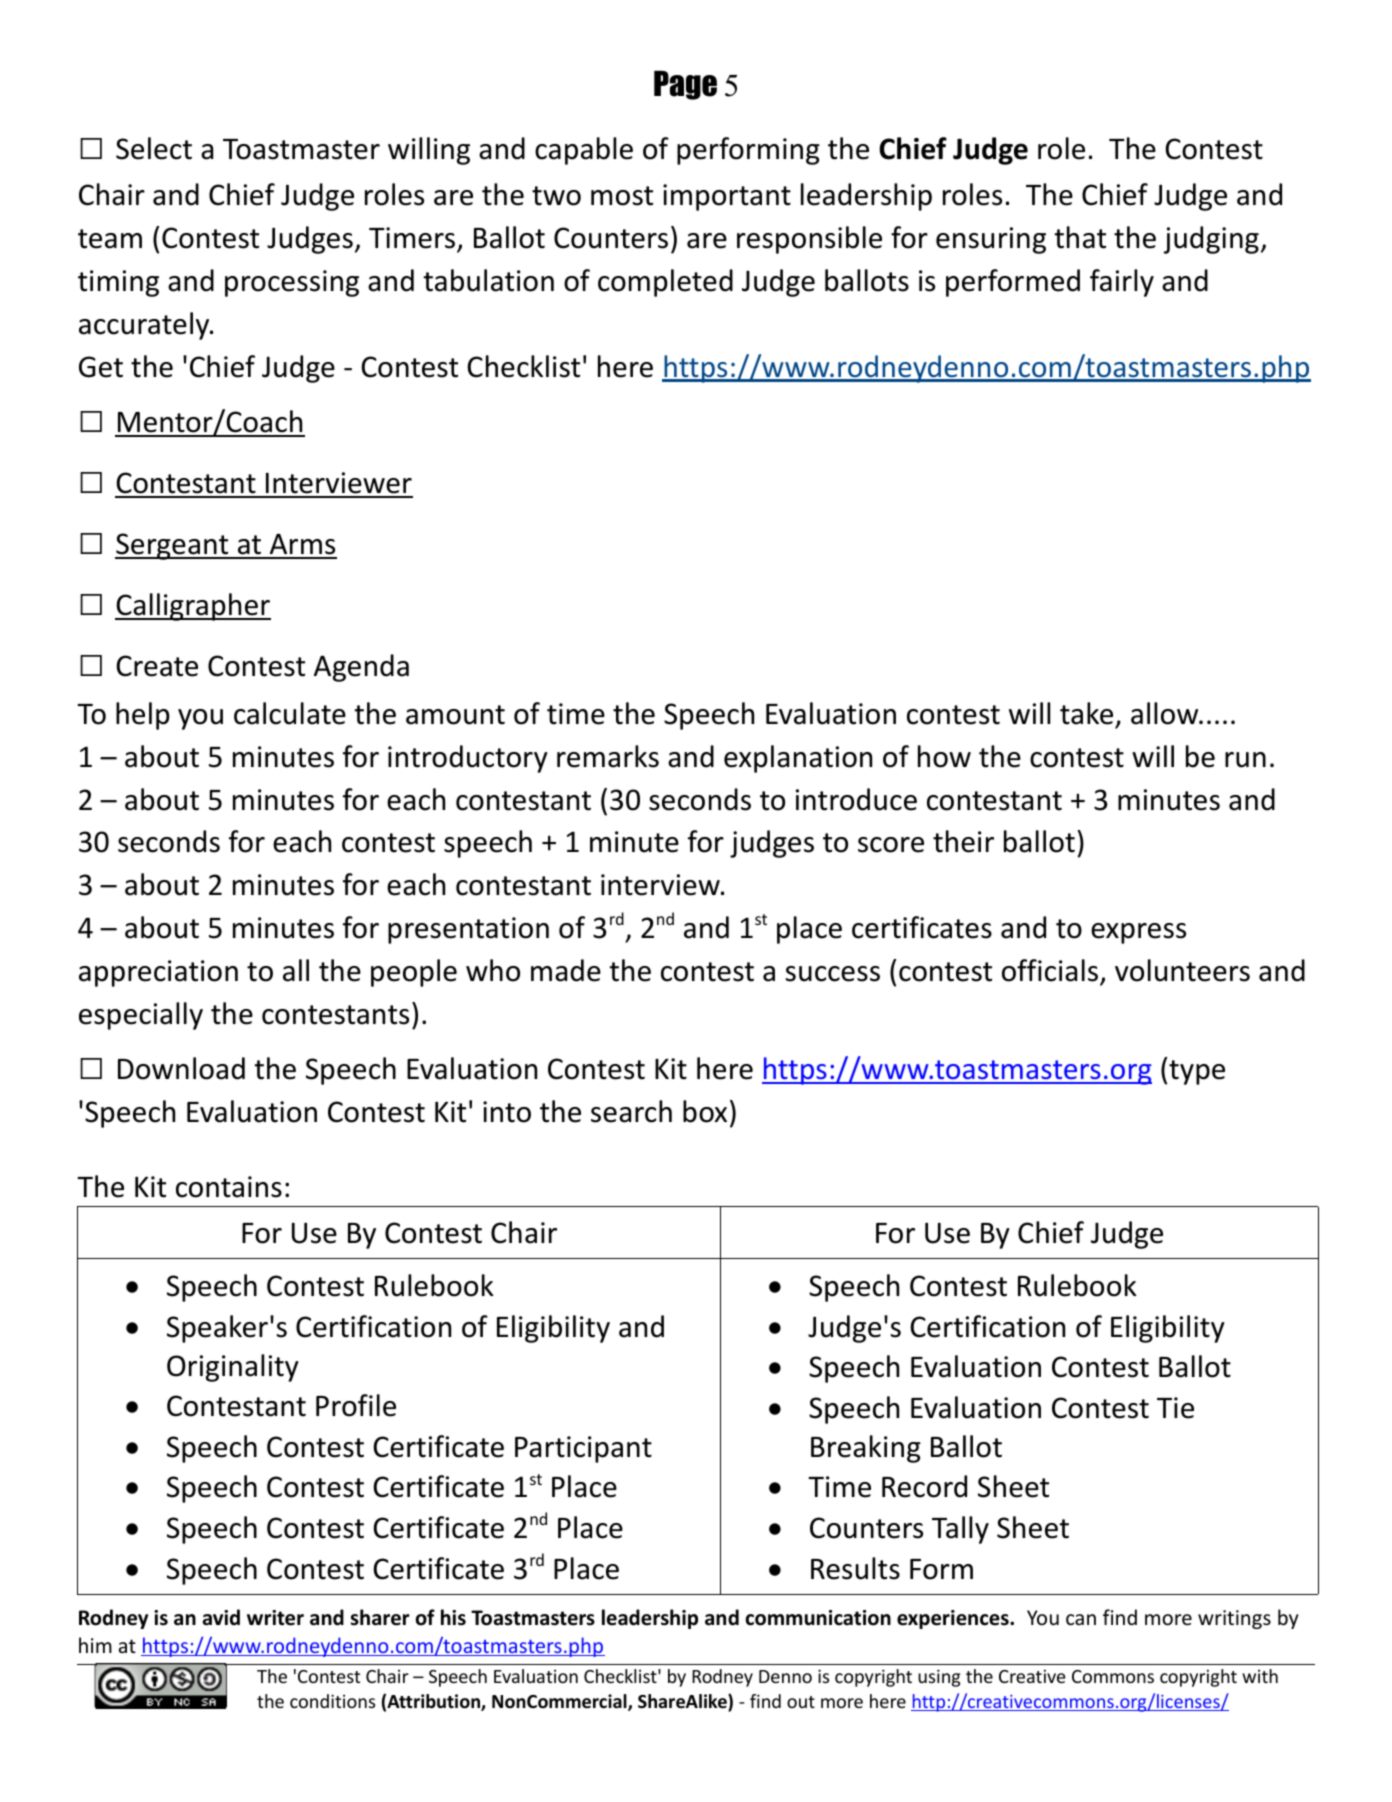 This screenshot has width=1392, height=1802. Describe the element at coordinates (158, 973) in the screenshot. I see `appreciation` at that location.
